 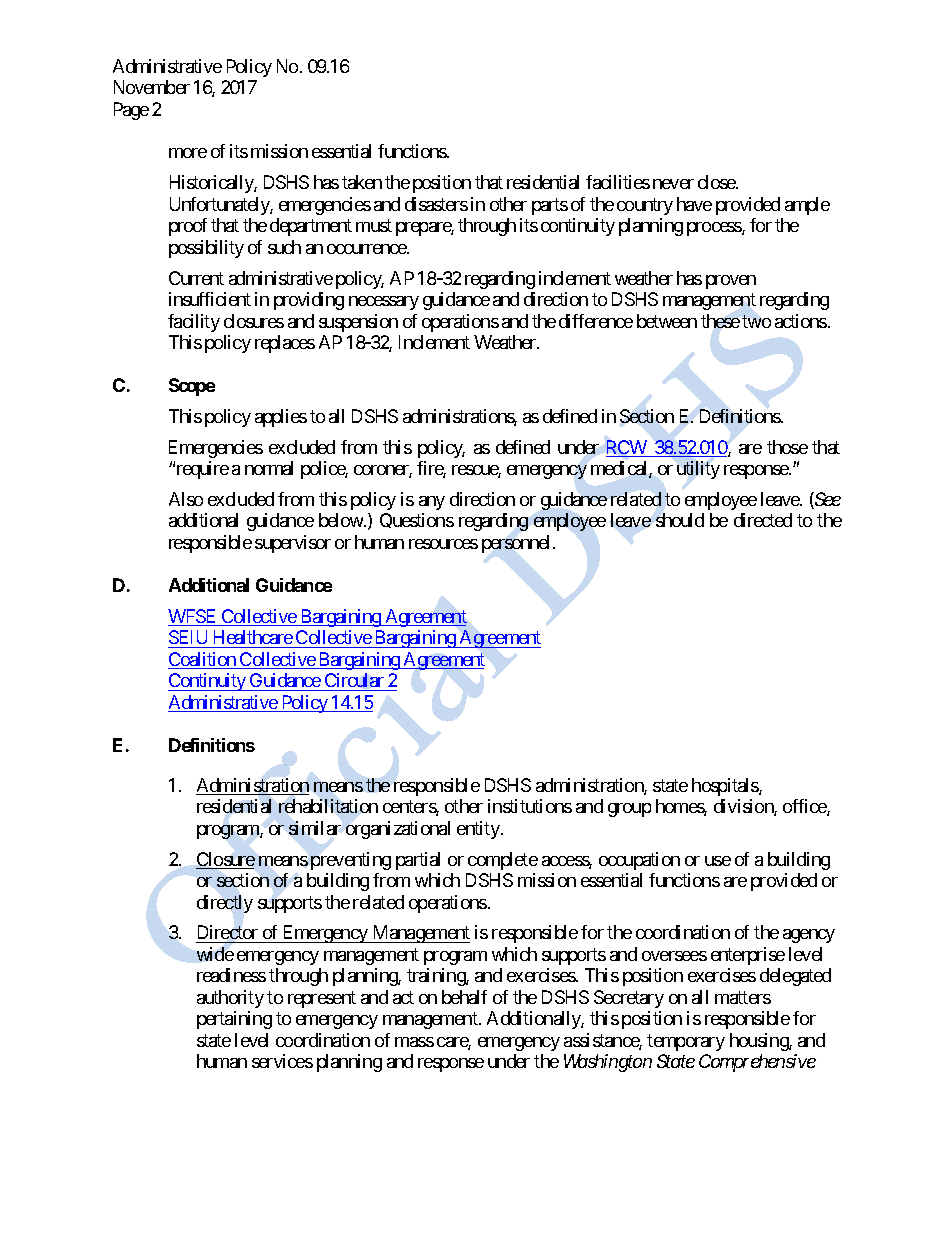 What do you see at coordinates (760, 1042) in the screenshot?
I see `housing` at bounding box center [760, 1042].
